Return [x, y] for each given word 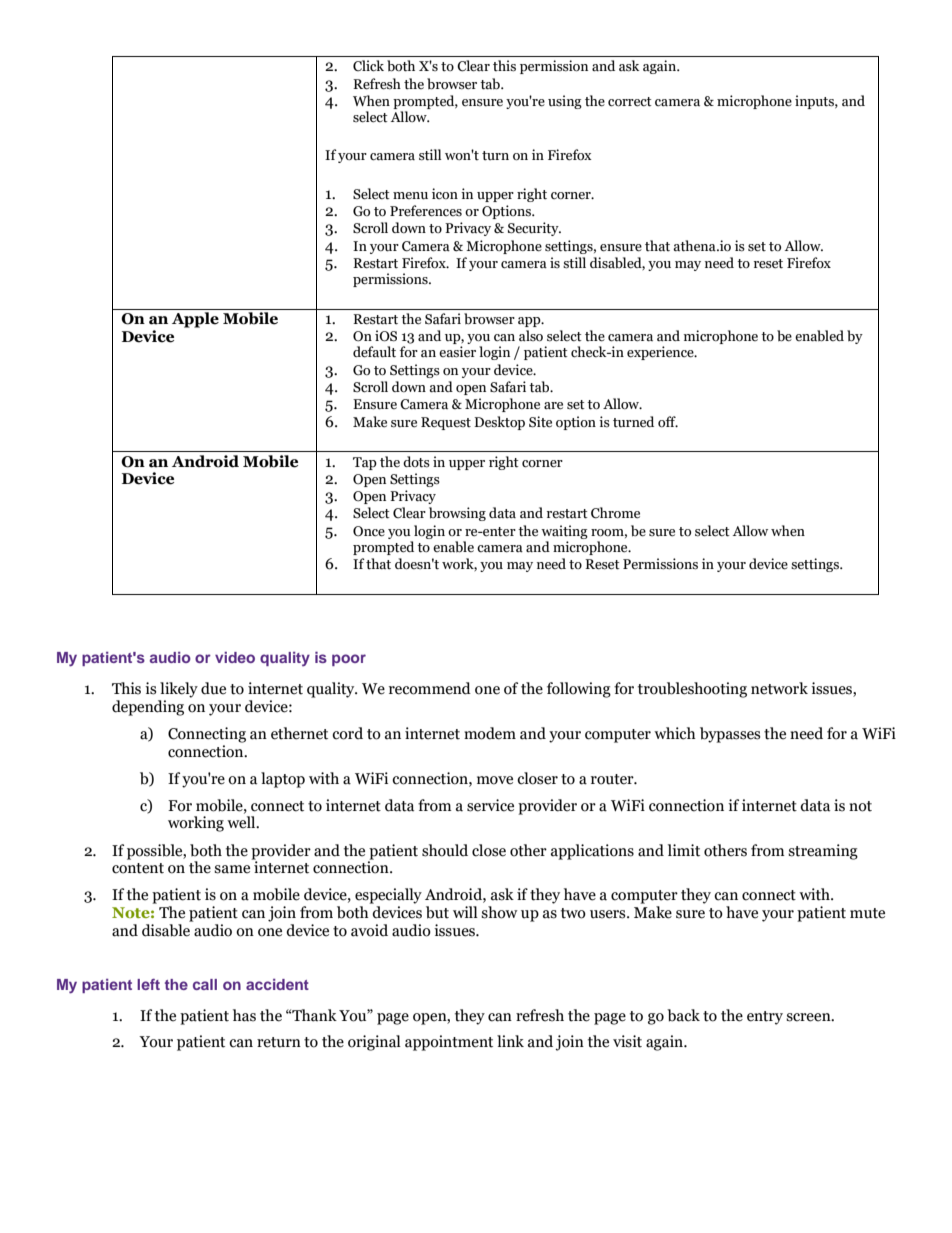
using [565, 102]
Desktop [499, 423]
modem [490, 733]
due [213, 688]
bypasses [730, 735]
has [244, 1015]
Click [368, 66]
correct [630, 102]
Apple [195, 320]
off [668, 421]
